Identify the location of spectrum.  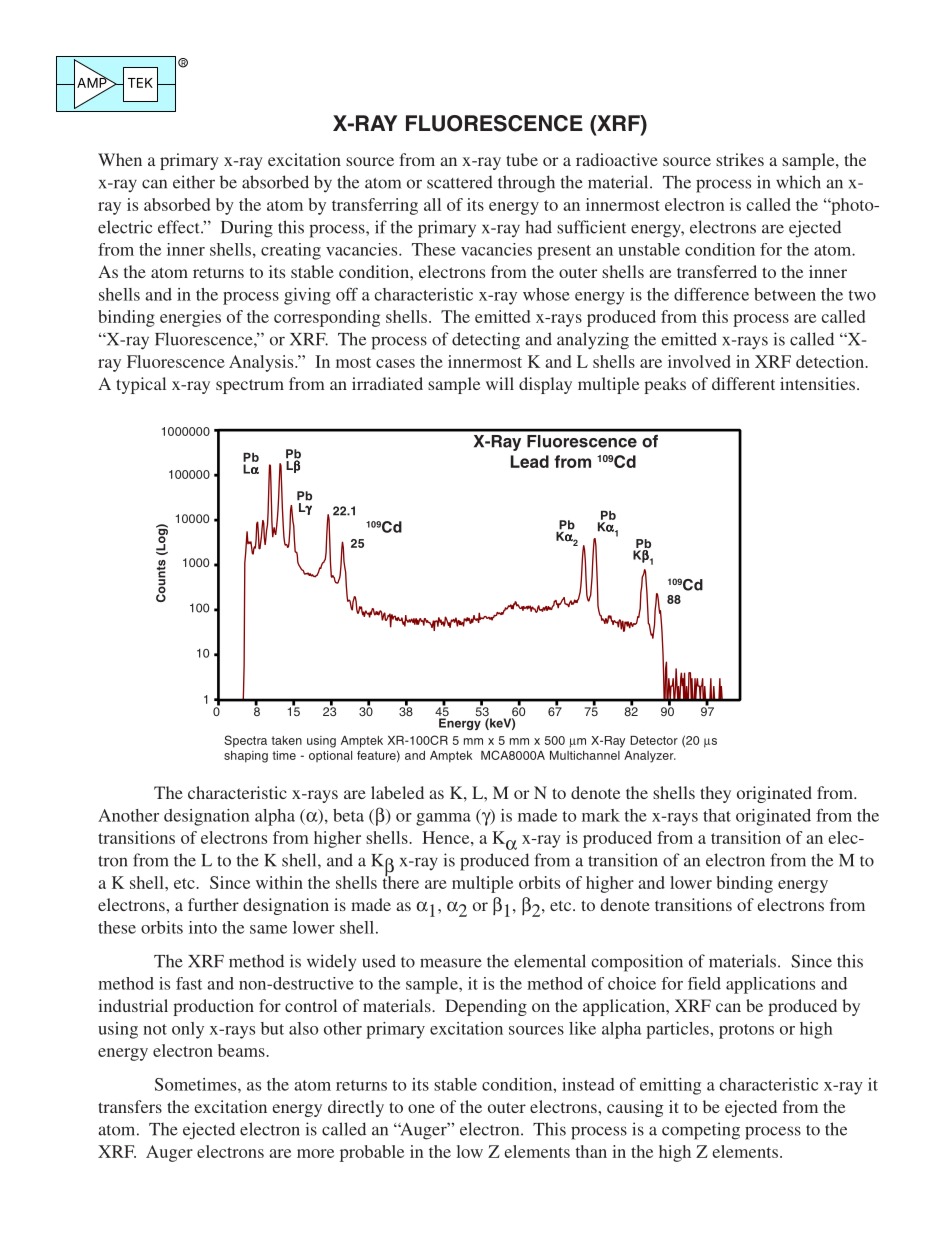
(250, 386).
